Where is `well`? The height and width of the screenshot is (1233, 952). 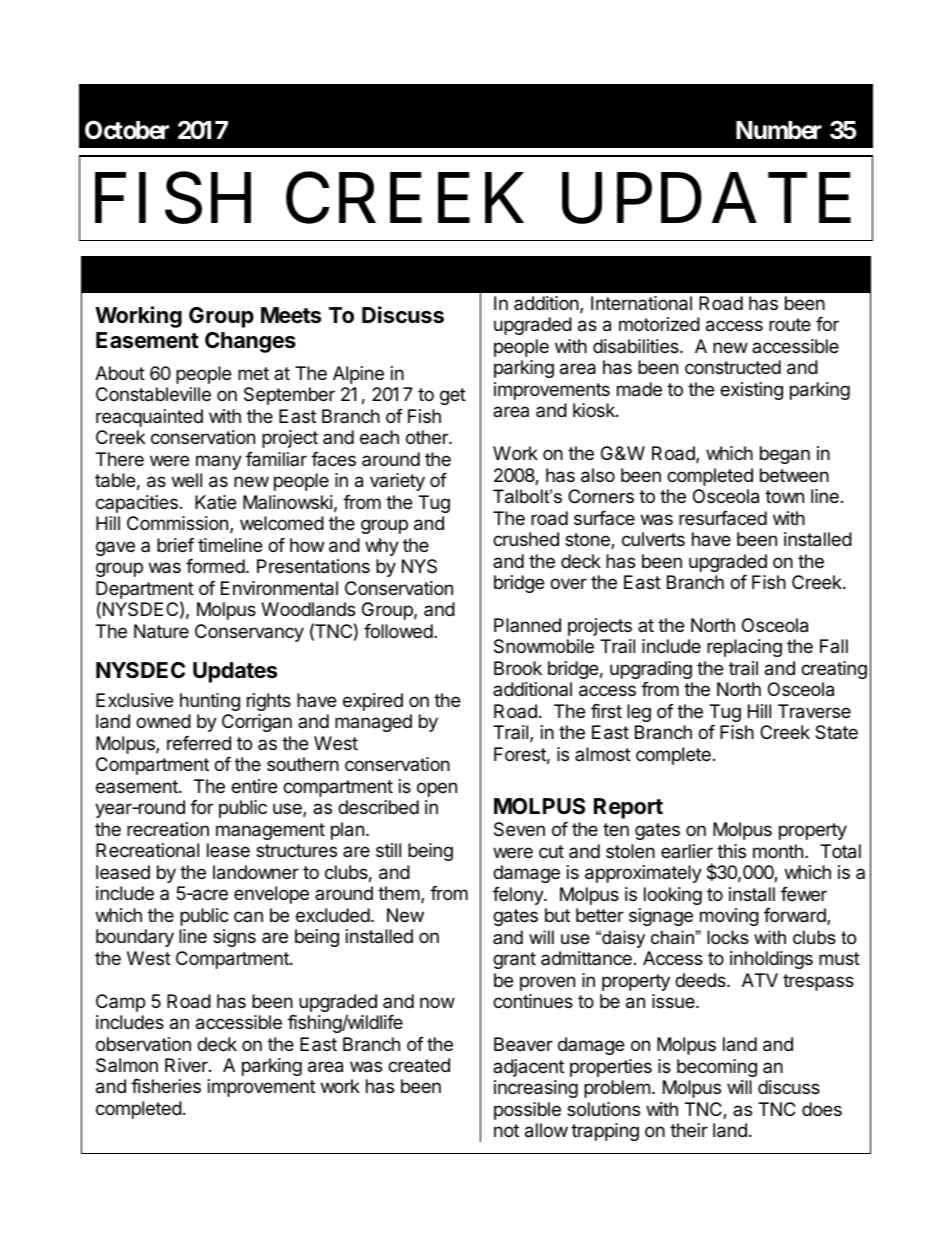 well is located at coordinates (187, 480).
